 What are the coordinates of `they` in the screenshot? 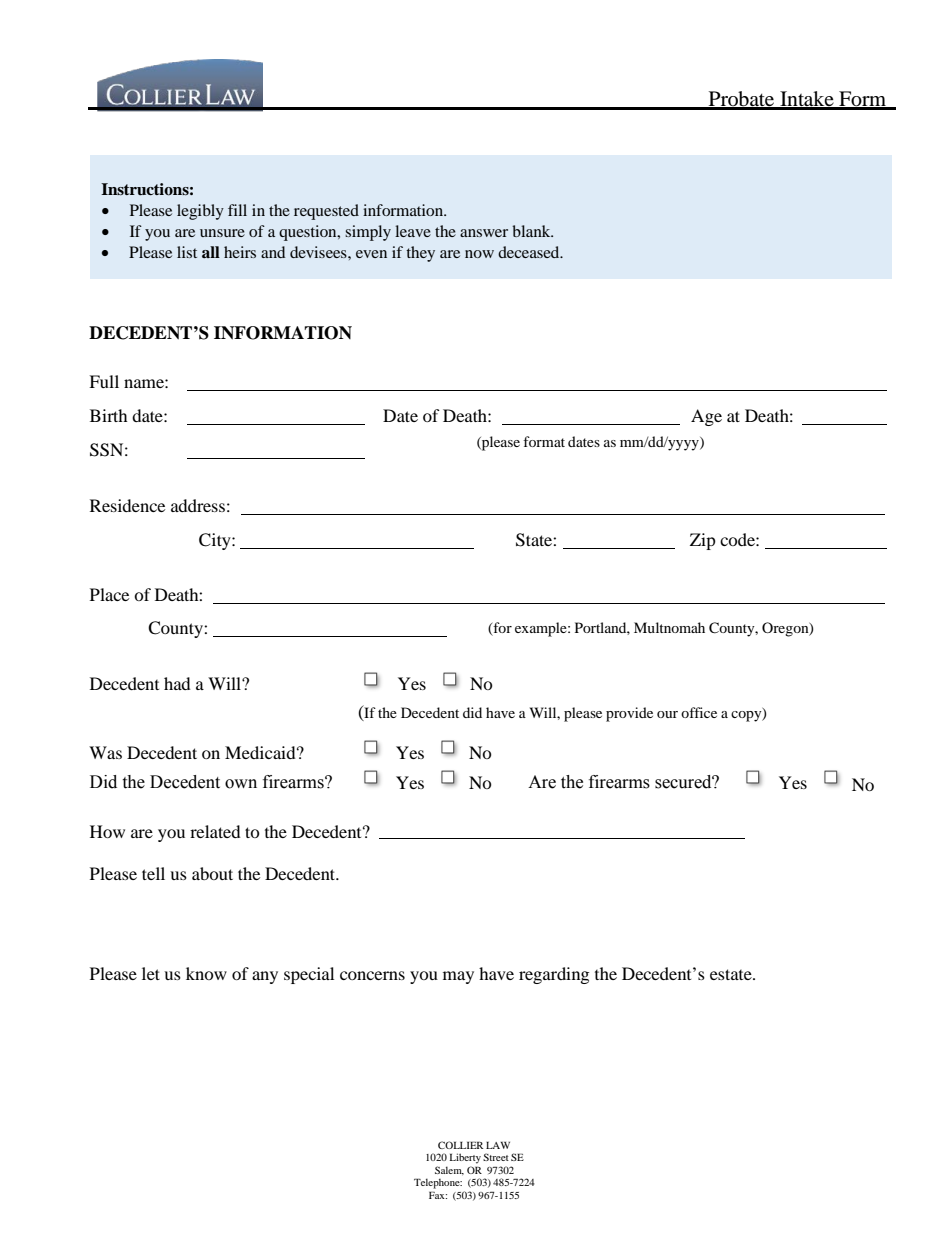 It's located at (420, 254).
